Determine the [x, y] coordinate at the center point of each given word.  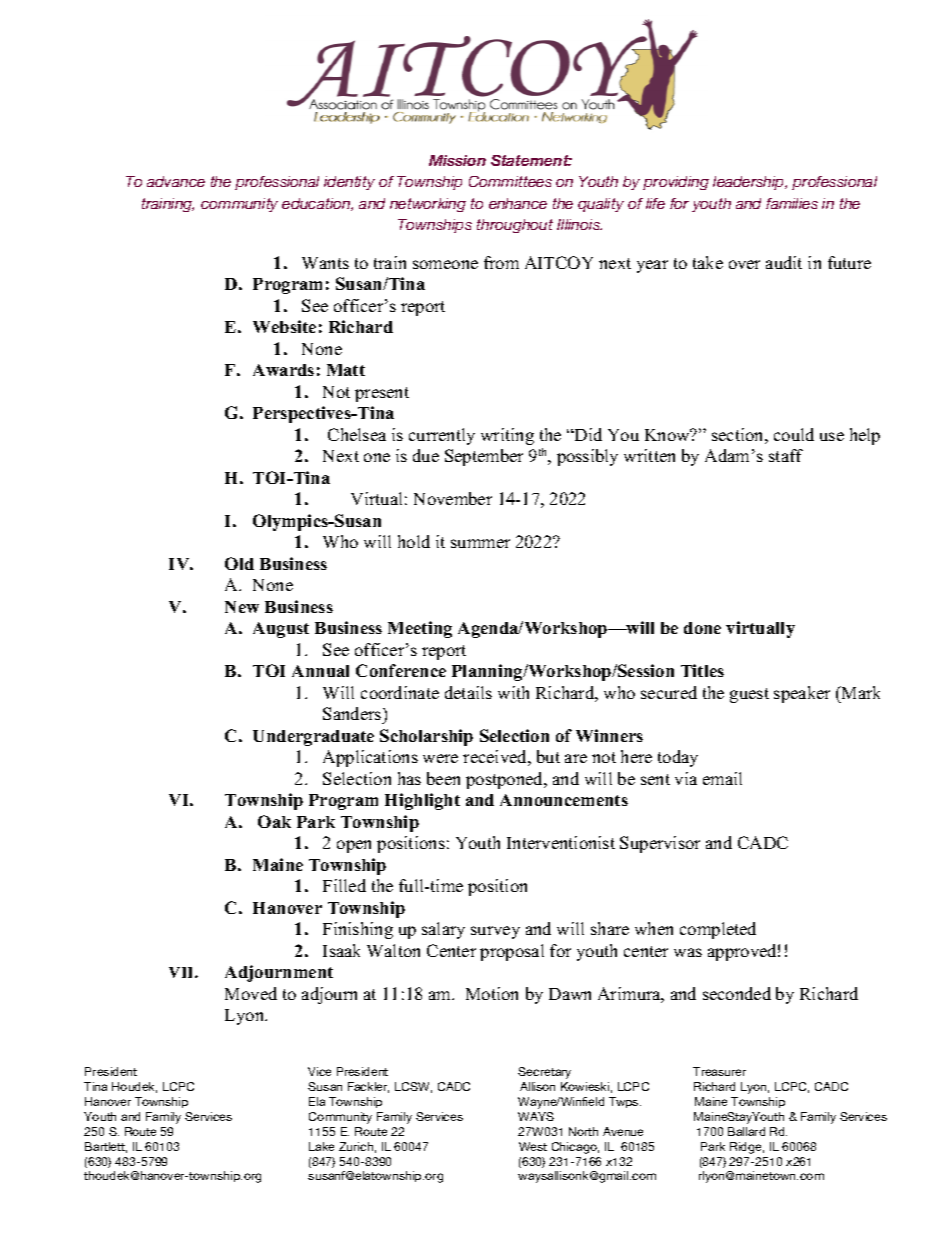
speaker [802, 694]
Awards [283, 370]
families [792, 203]
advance [176, 181]
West [533, 1146]
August [281, 630]
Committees [510, 181]
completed [718, 930]
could [794, 434]
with [513, 692]
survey [495, 932]
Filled [344, 885]
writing [507, 436]
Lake [321, 1146]
